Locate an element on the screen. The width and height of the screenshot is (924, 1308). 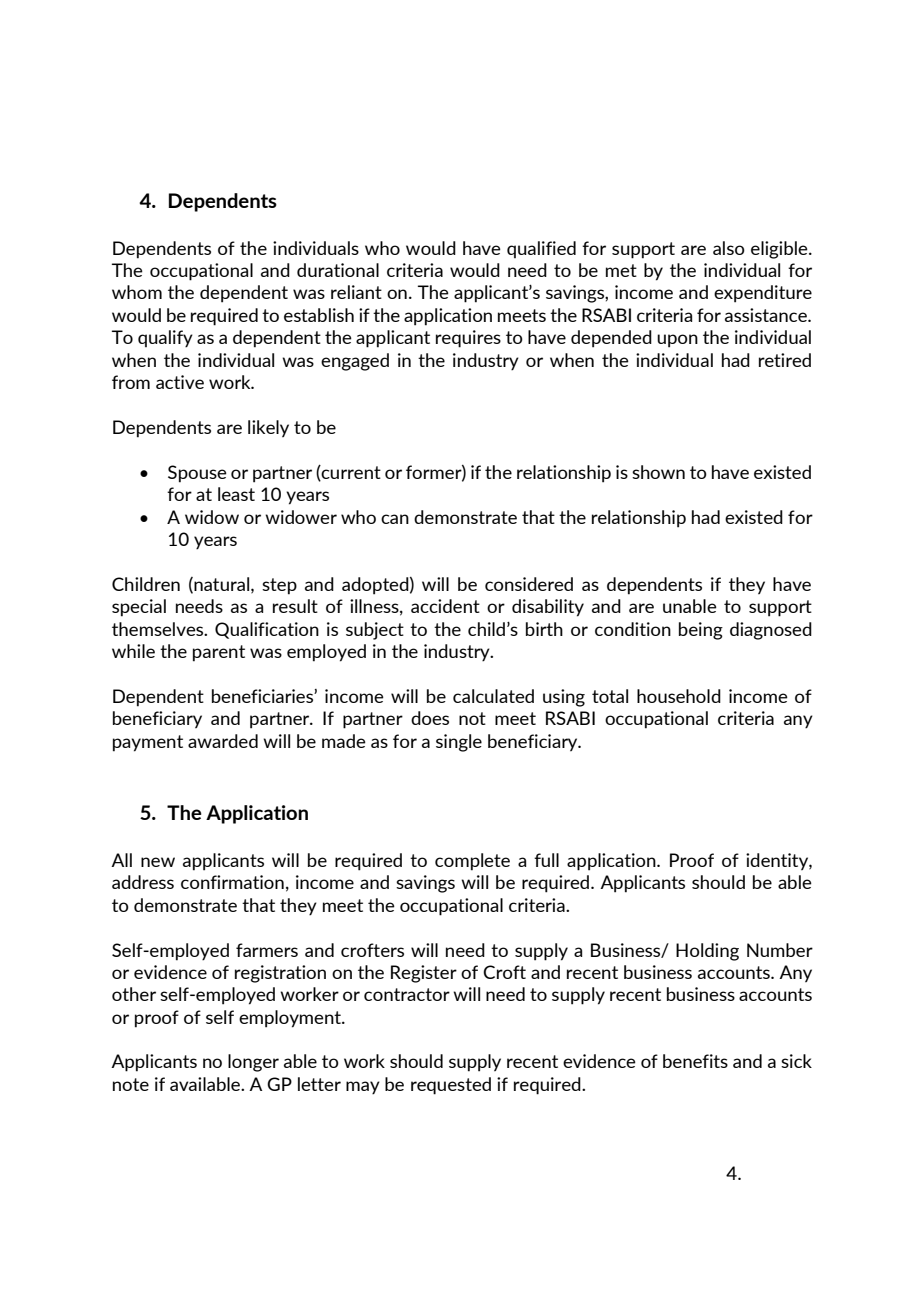
shown is located at coordinates (658, 472).
